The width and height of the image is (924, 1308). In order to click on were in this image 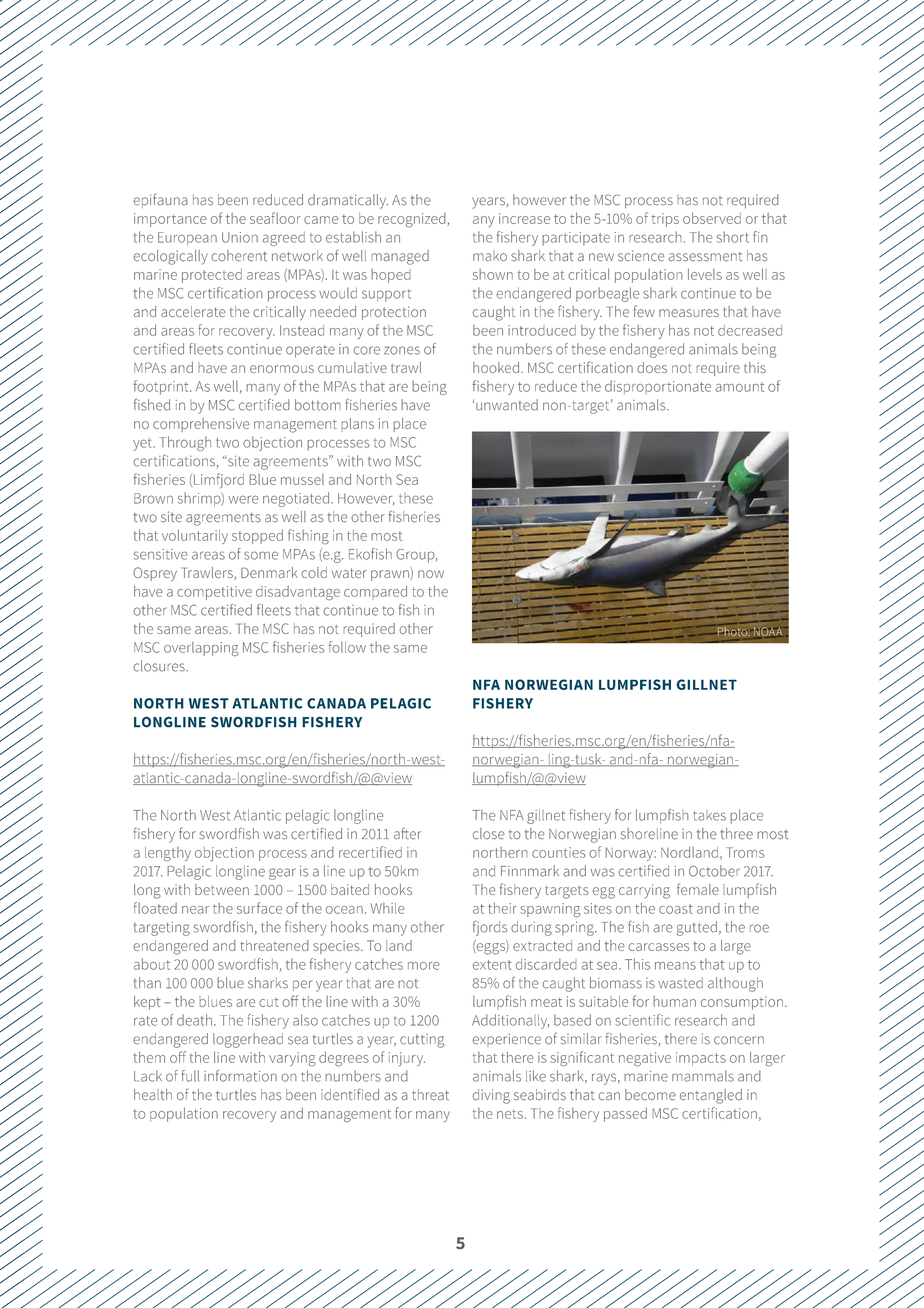, I will do `click(243, 499)`.
